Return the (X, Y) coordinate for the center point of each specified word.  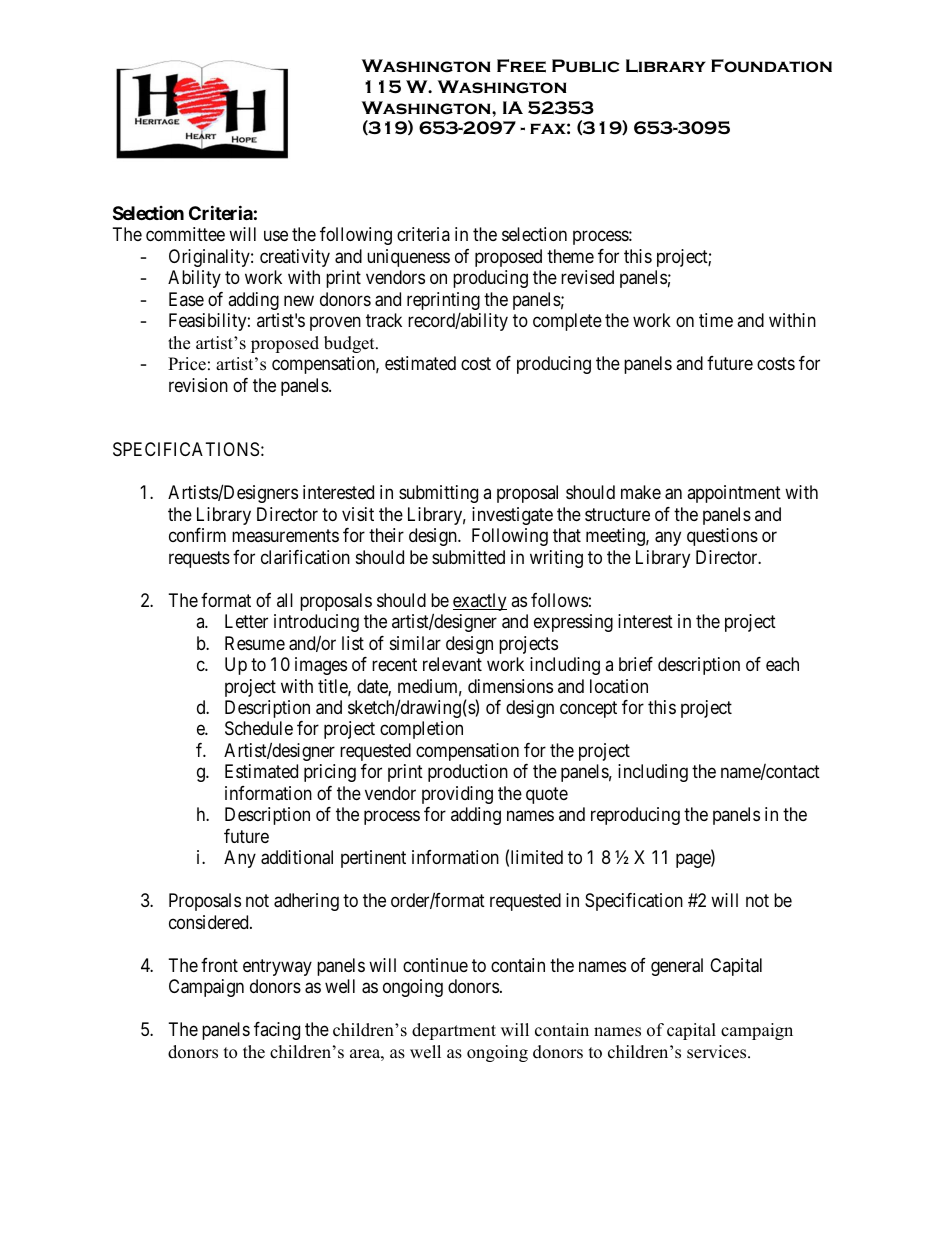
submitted (468, 557)
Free (521, 66)
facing (277, 1031)
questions (722, 537)
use (276, 236)
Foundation (771, 66)
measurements (285, 535)
